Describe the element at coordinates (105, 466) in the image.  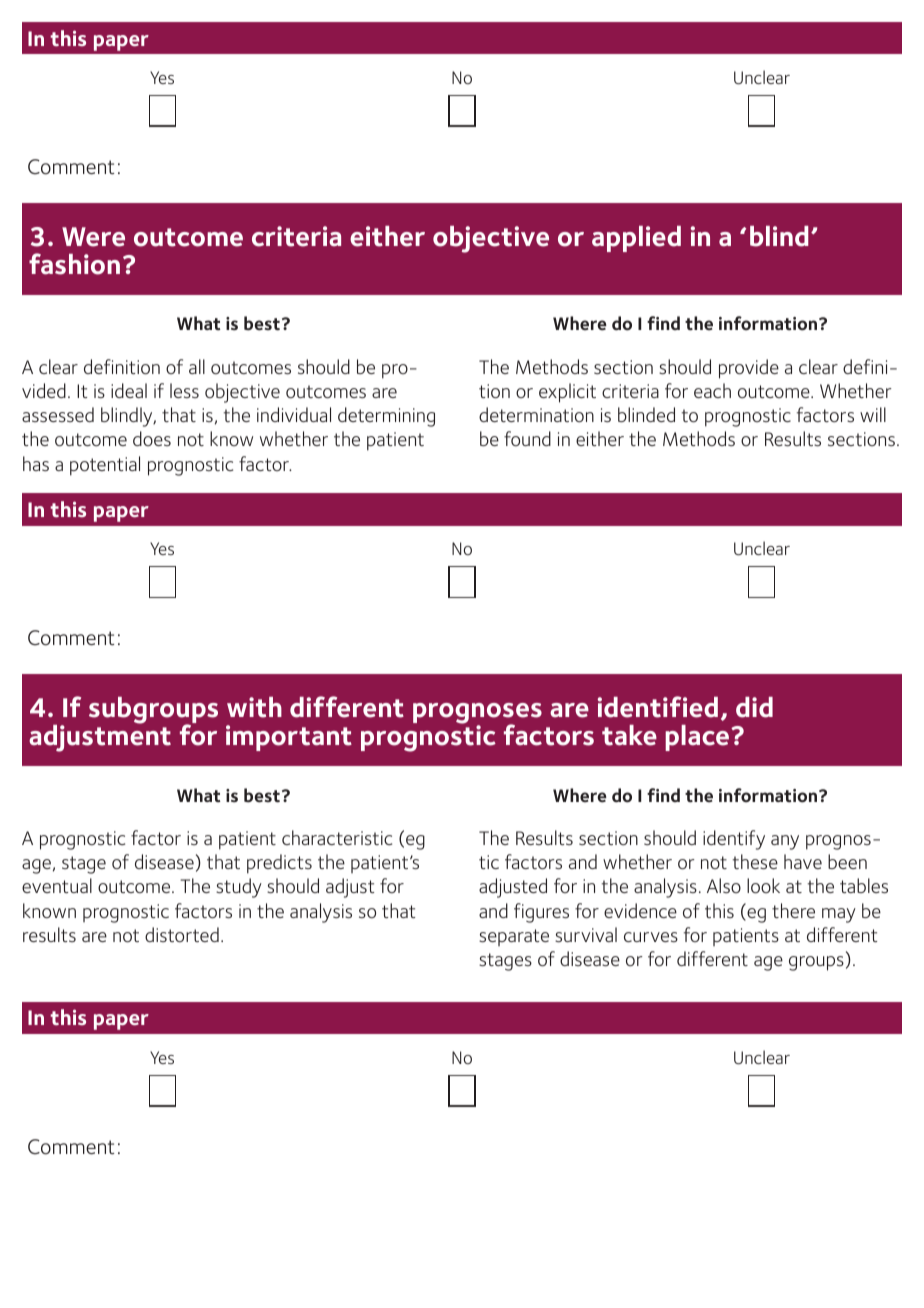
I see `potential` at that location.
